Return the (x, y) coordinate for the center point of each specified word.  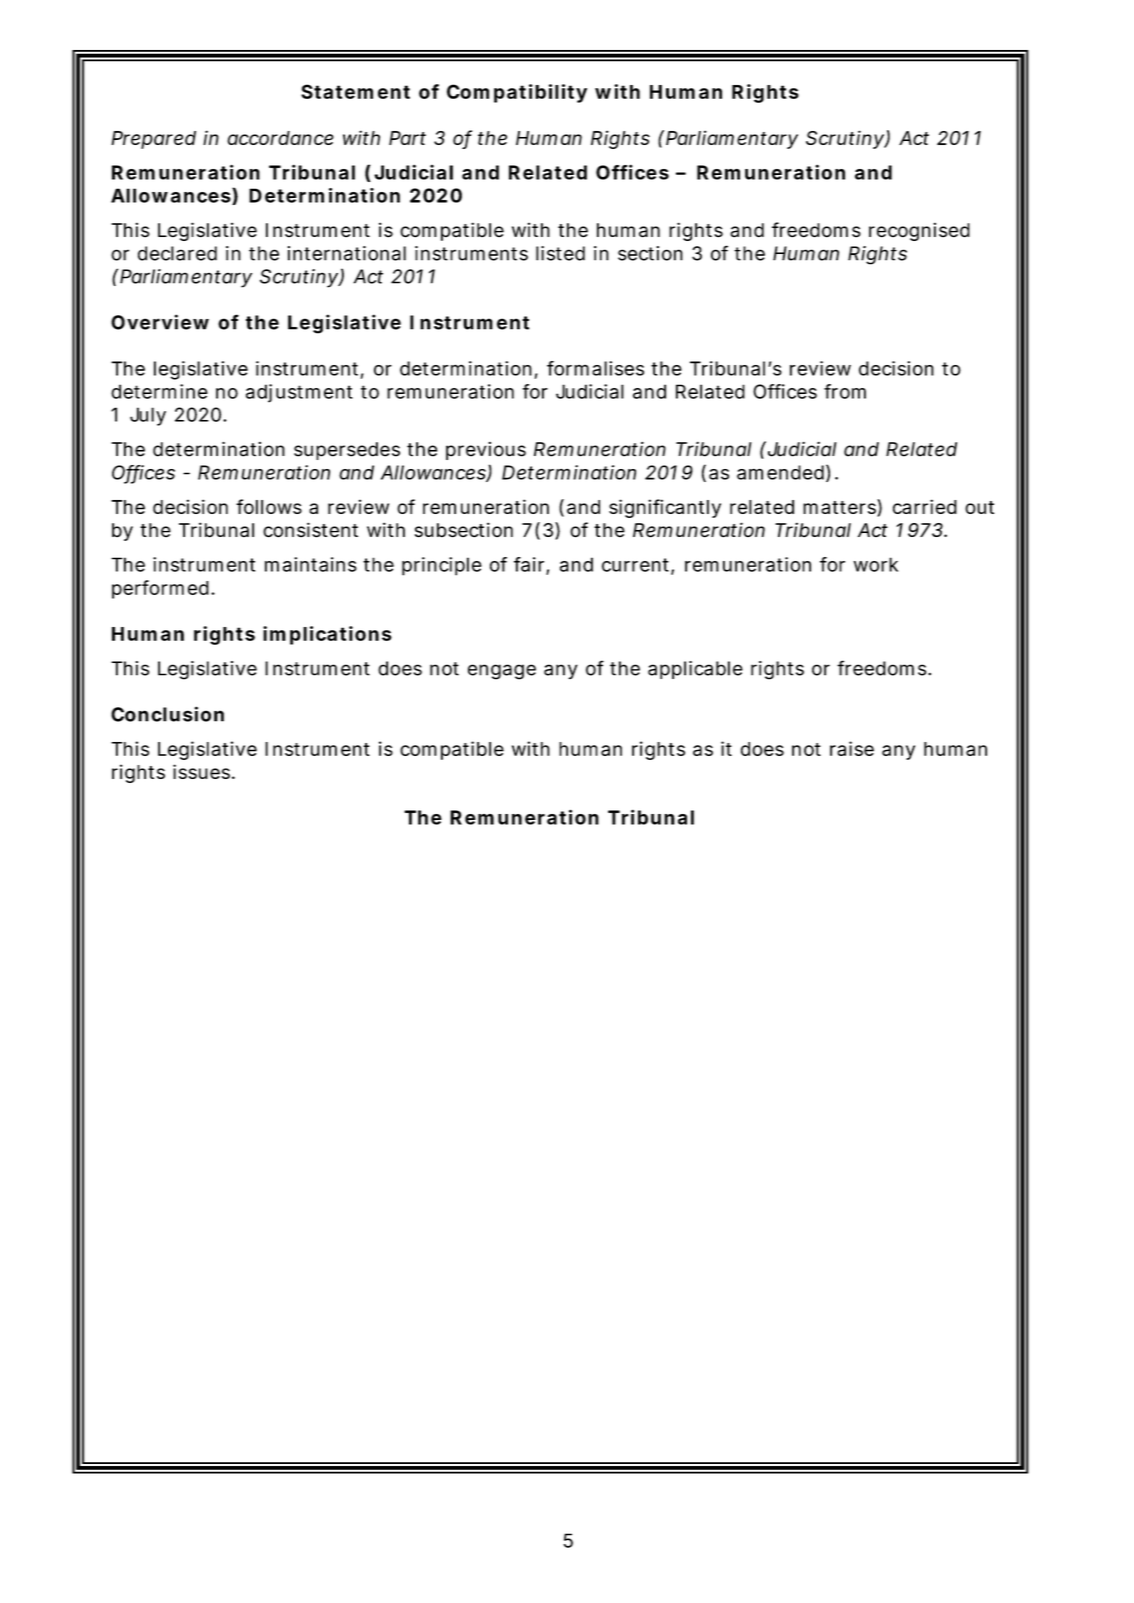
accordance (280, 138)
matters (840, 507)
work (876, 564)
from (845, 391)
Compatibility (517, 93)
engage (502, 672)
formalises (595, 368)
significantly (665, 508)
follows (269, 506)
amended (780, 472)
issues (201, 771)
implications (327, 635)
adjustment (299, 393)
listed (560, 253)
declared (177, 253)
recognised (919, 231)
